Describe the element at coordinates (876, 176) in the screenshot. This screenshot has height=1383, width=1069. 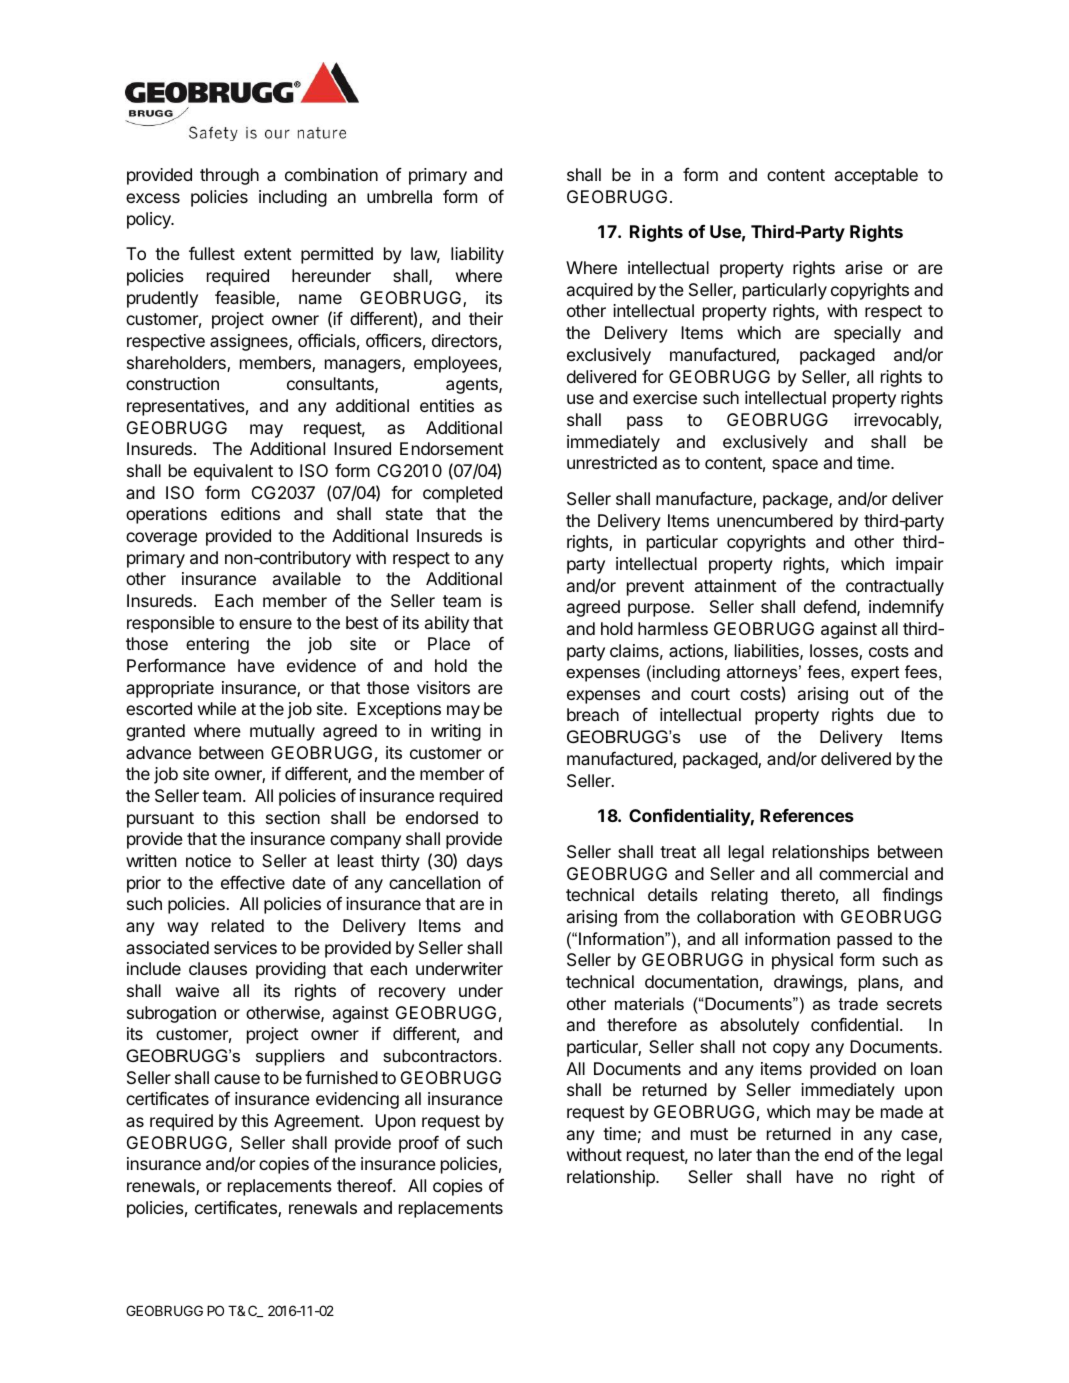
I see `acceptable` at that location.
